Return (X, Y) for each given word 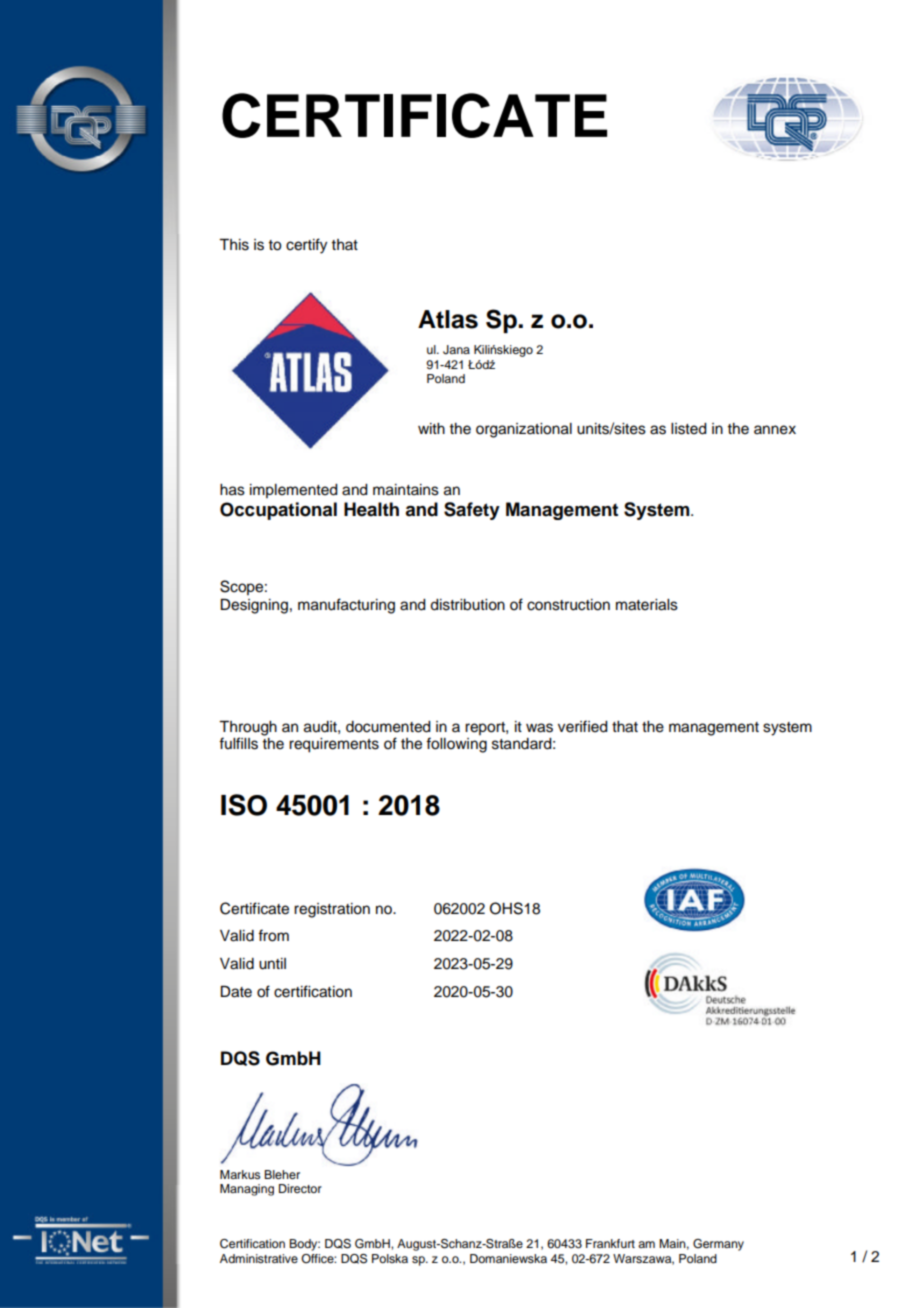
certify (306, 246)
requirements (334, 745)
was (539, 728)
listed (689, 429)
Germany (718, 1245)
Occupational (278, 511)
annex (775, 430)
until (272, 964)
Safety (472, 511)
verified (583, 726)
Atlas (448, 319)
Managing (247, 1190)
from (273, 935)
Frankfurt (610, 1243)
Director (300, 1188)
